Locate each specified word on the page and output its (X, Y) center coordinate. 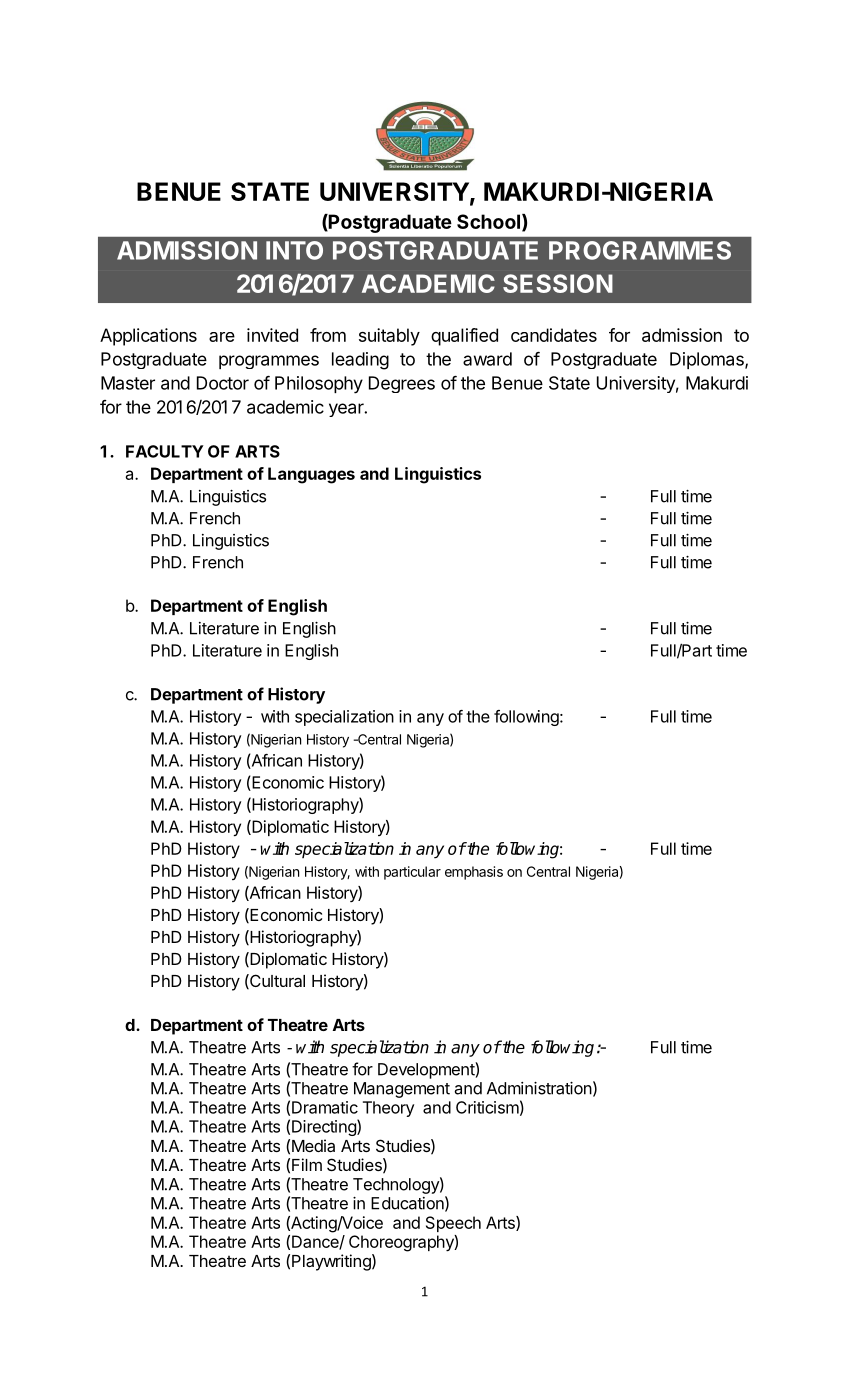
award (487, 359)
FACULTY (165, 451)
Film (307, 1164)
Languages (311, 475)
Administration (539, 1088)
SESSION (558, 283)
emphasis (474, 873)
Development (427, 1070)
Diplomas (708, 360)
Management (402, 1090)
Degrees (402, 384)
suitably (389, 337)
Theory (388, 1109)
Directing (325, 1127)
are (222, 337)
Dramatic (325, 1107)
